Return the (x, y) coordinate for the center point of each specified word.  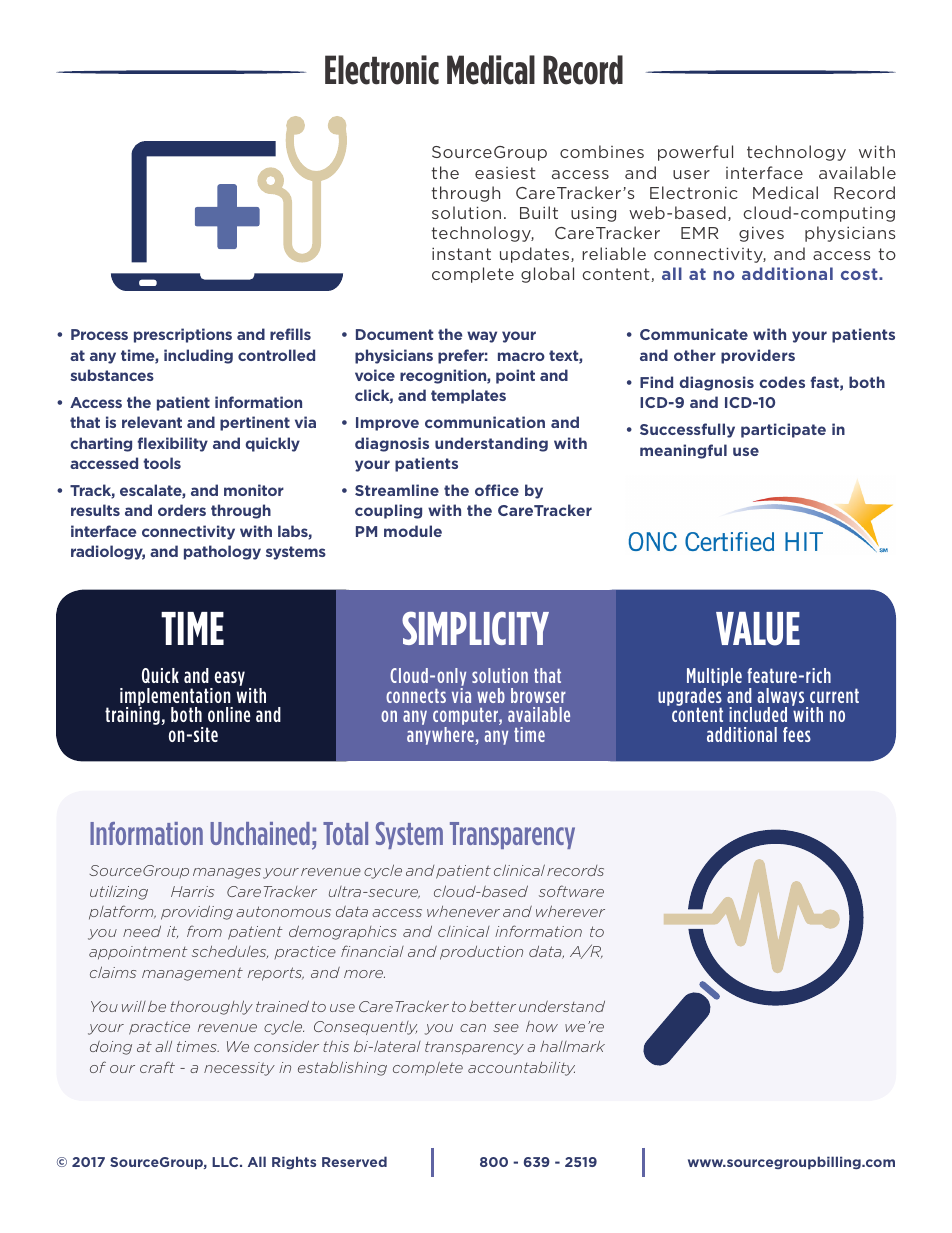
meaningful (683, 451)
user (691, 174)
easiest (505, 173)
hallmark (572, 1046)
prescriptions (183, 335)
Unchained (260, 833)
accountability (521, 1069)
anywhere (441, 736)
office (497, 490)
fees (797, 734)
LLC (226, 1162)
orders (182, 510)
